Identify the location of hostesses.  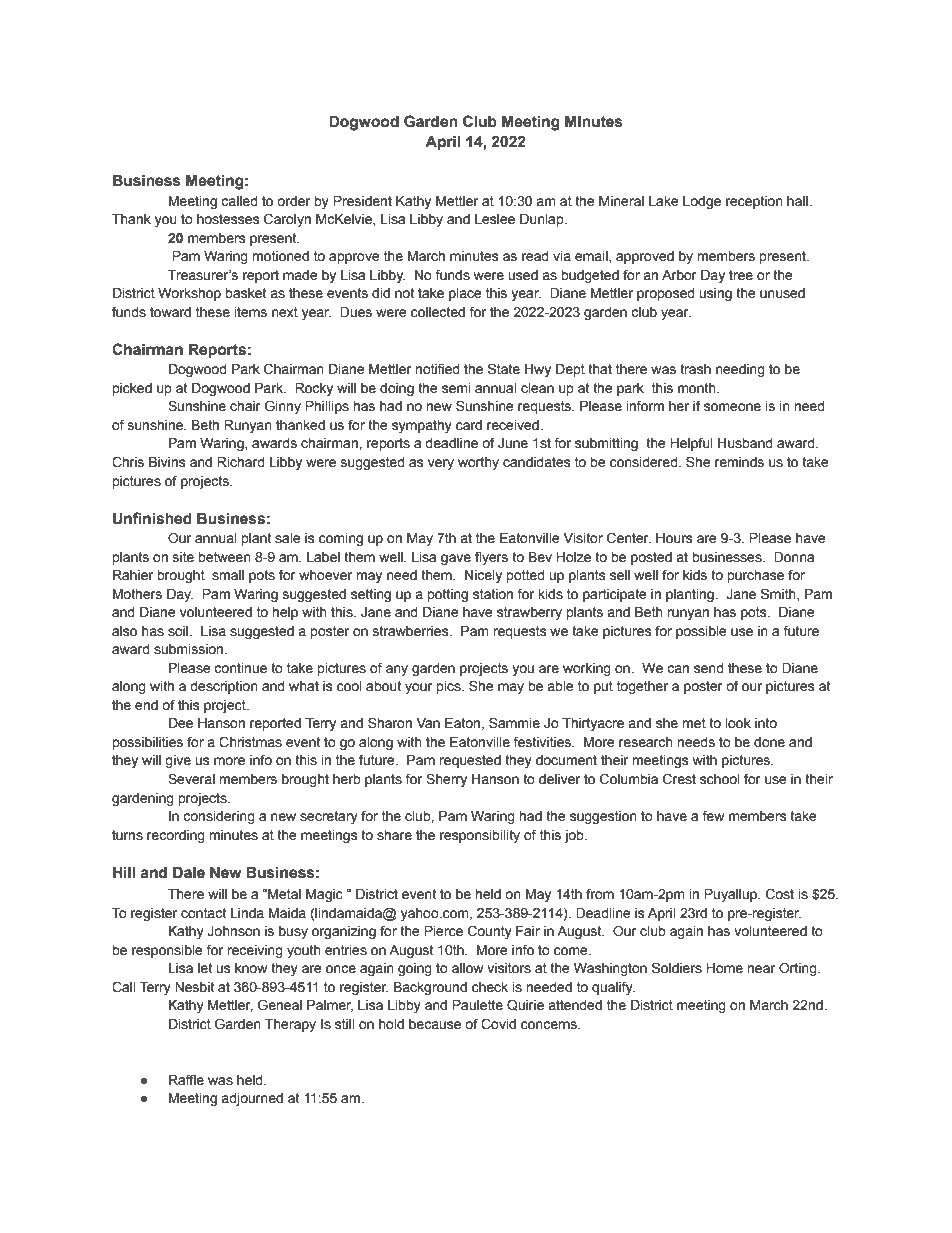
(228, 219).
